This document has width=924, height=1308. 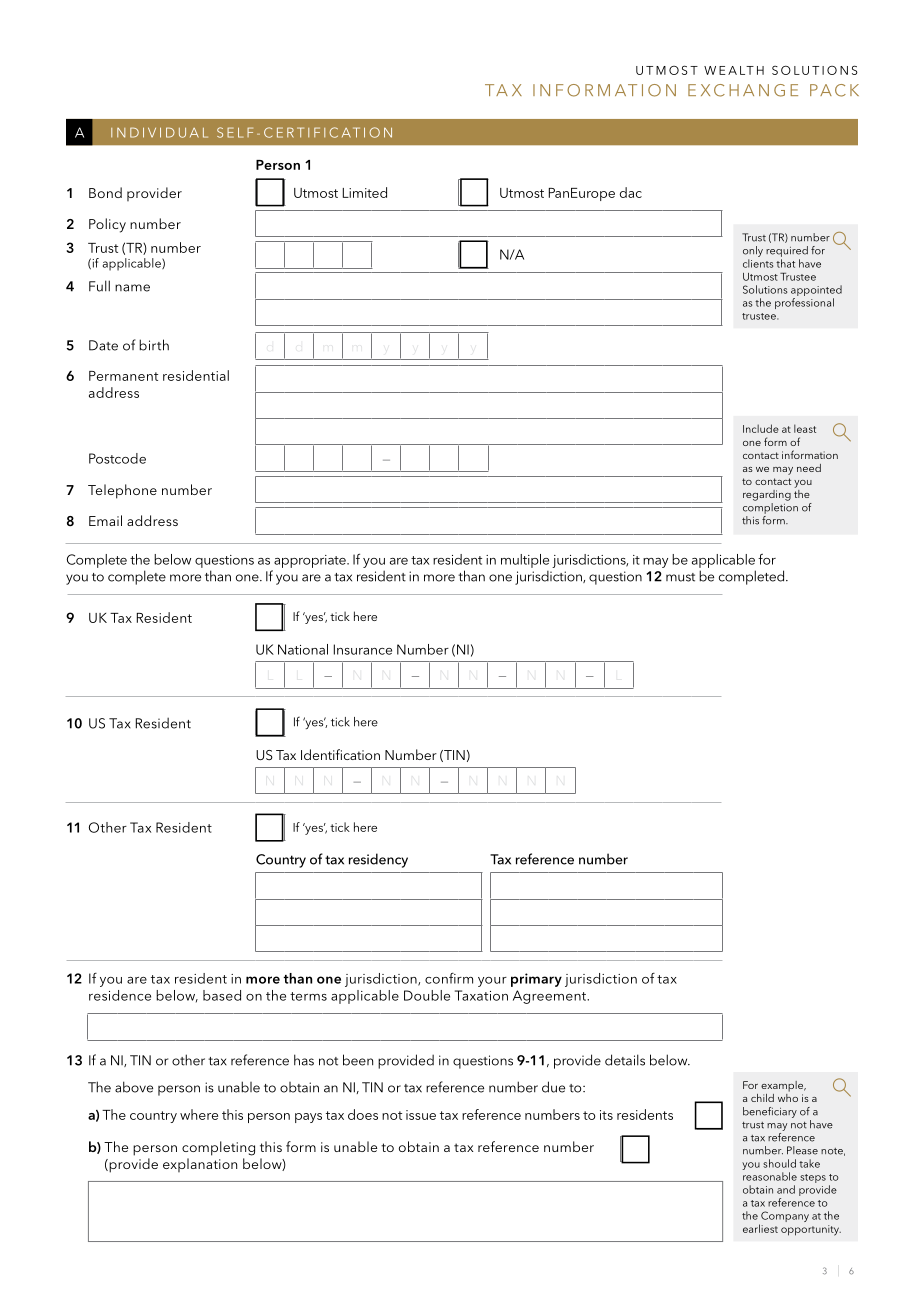 What do you see at coordinates (753, 251) in the document?
I see `only` at bounding box center [753, 251].
